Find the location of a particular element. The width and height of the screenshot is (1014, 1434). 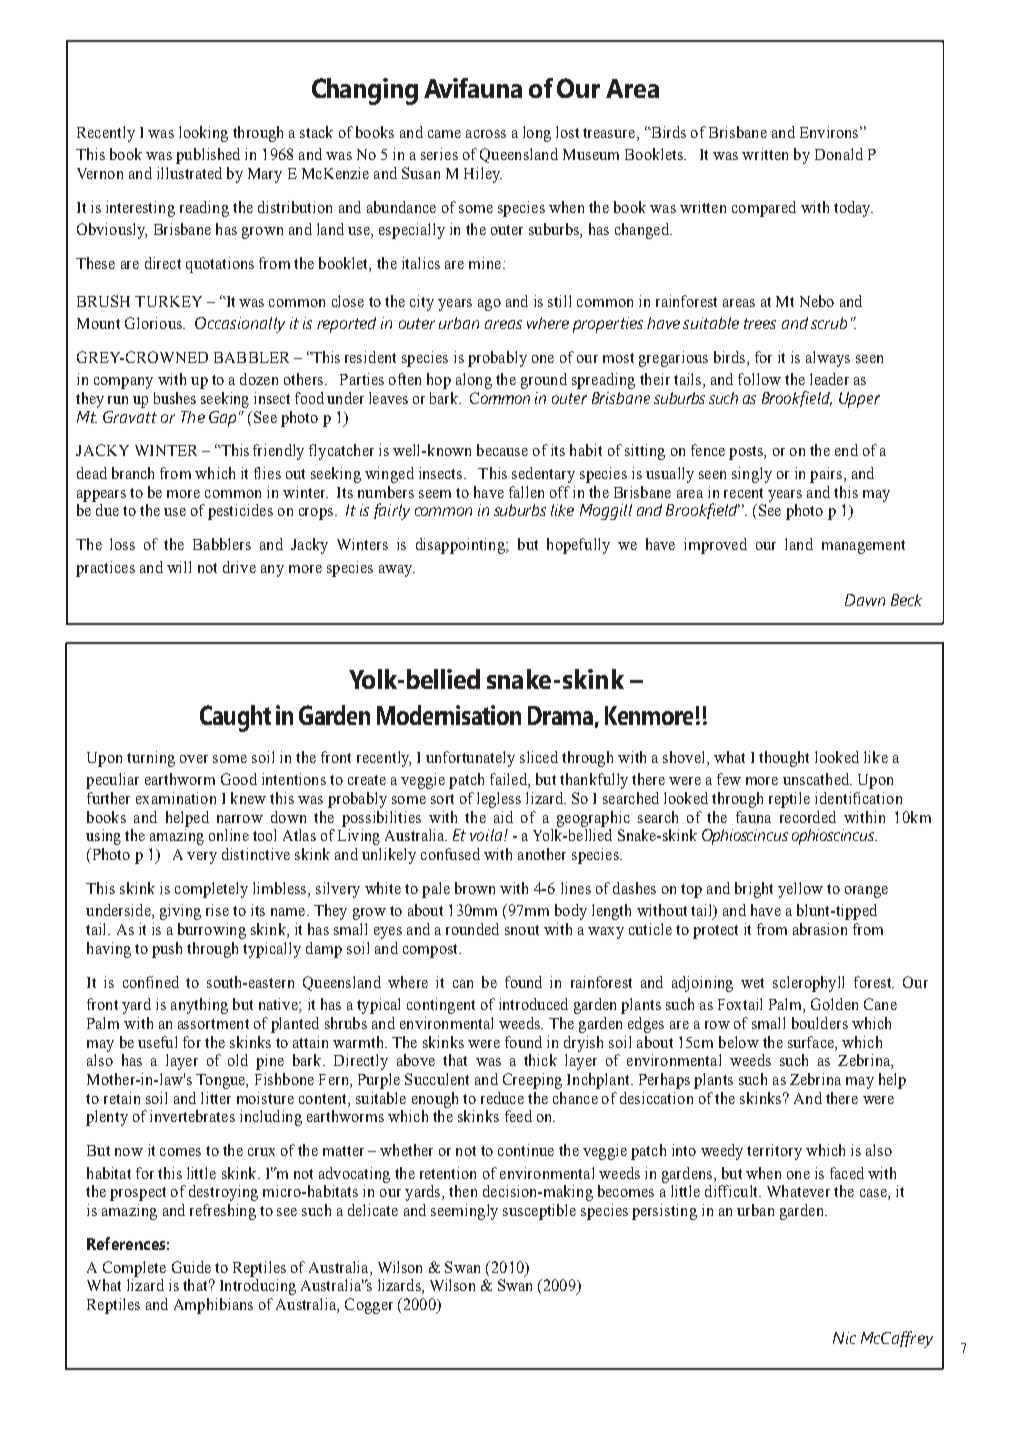

looking is located at coordinates (203, 134).
